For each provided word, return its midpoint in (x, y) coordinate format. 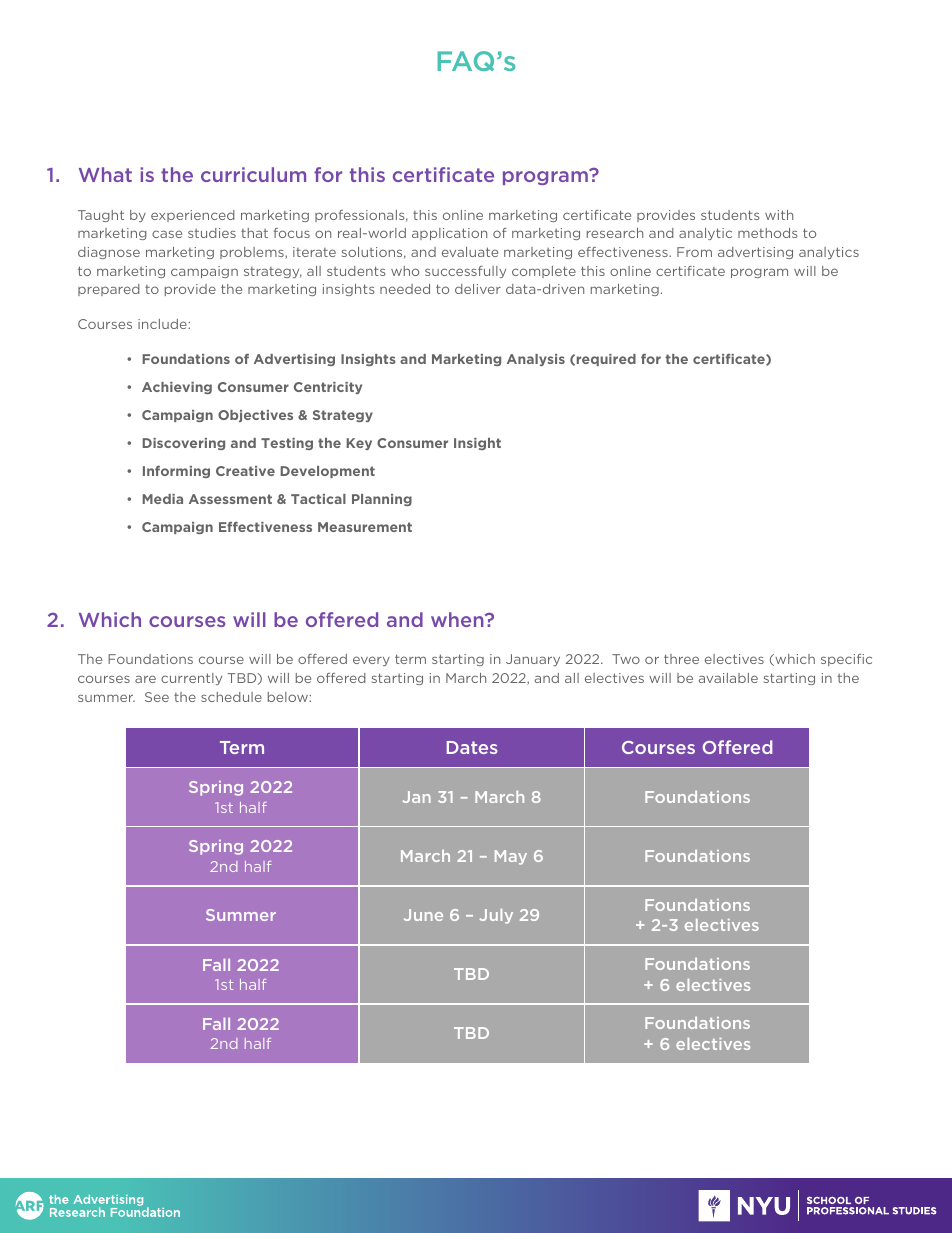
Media (162, 499)
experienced (193, 216)
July (496, 916)
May (511, 857)
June (423, 915)
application (449, 234)
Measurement (365, 527)
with (779, 215)
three (681, 659)
